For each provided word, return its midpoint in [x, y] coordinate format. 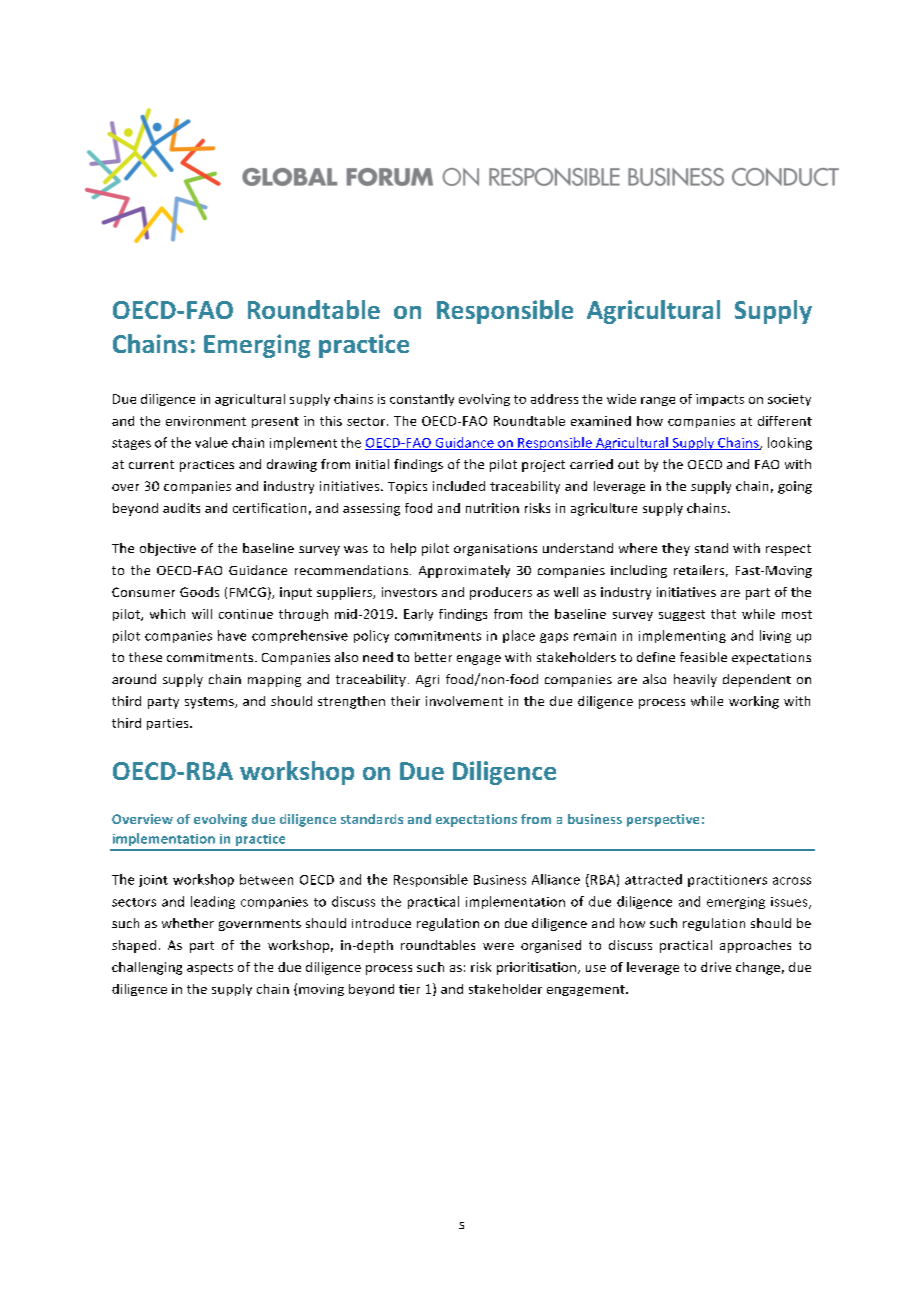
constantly [422, 400]
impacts [720, 400]
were [498, 946]
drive [716, 967]
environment [206, 421]
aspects [210, 969]
